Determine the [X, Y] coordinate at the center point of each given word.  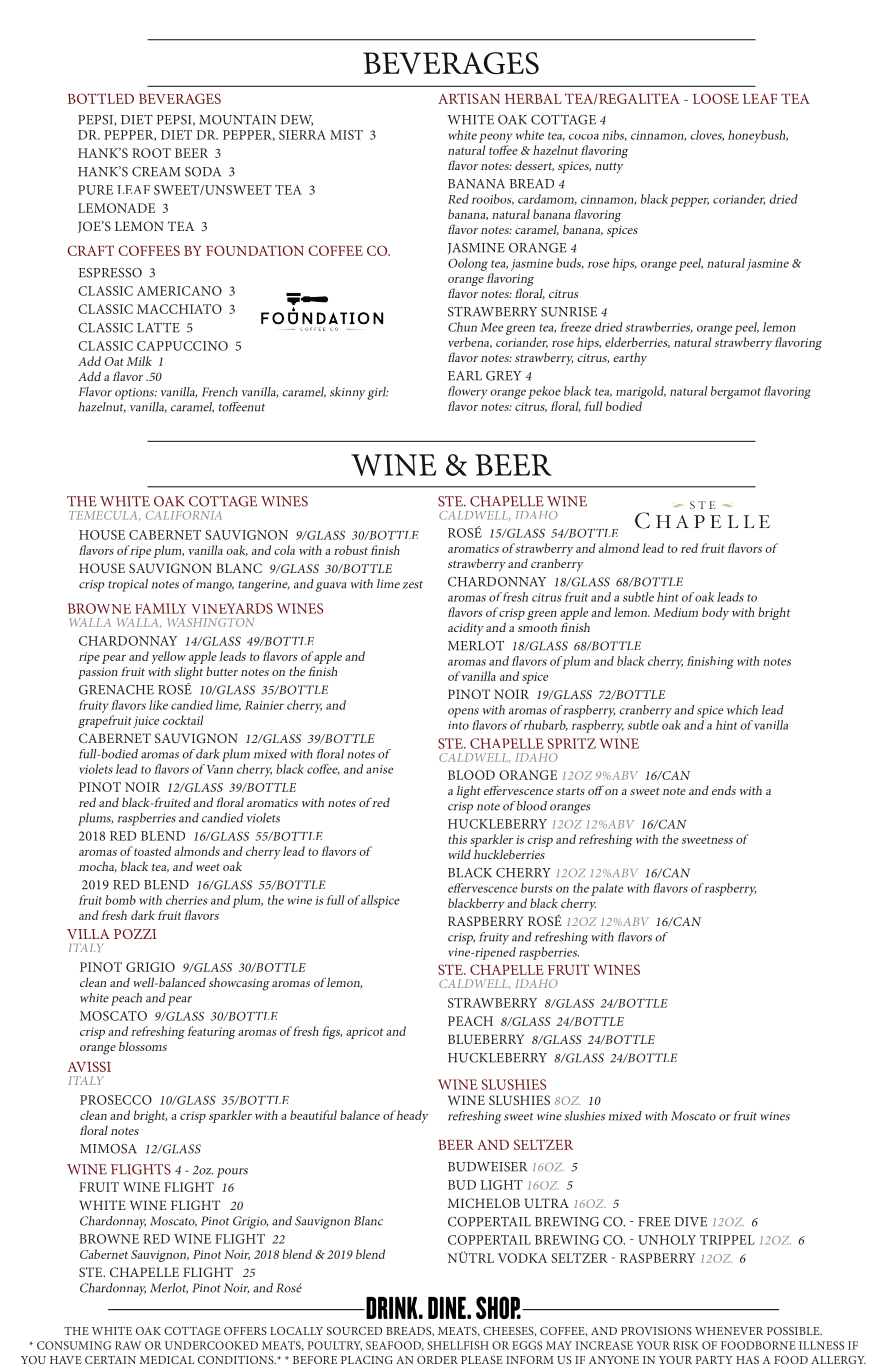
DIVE [691, 1222]
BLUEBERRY [486, 1039]
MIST [346, 135]
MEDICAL [167, 1360]
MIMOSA [108, 1149]
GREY [504, 376]
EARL [465, 376]
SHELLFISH [458, 1345]
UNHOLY [667, 1240]
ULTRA [547, 1203]
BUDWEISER [487, 1167]
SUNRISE [569, 312]
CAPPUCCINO [182, 346]
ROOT [151, 153]
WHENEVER [729, 1331]
